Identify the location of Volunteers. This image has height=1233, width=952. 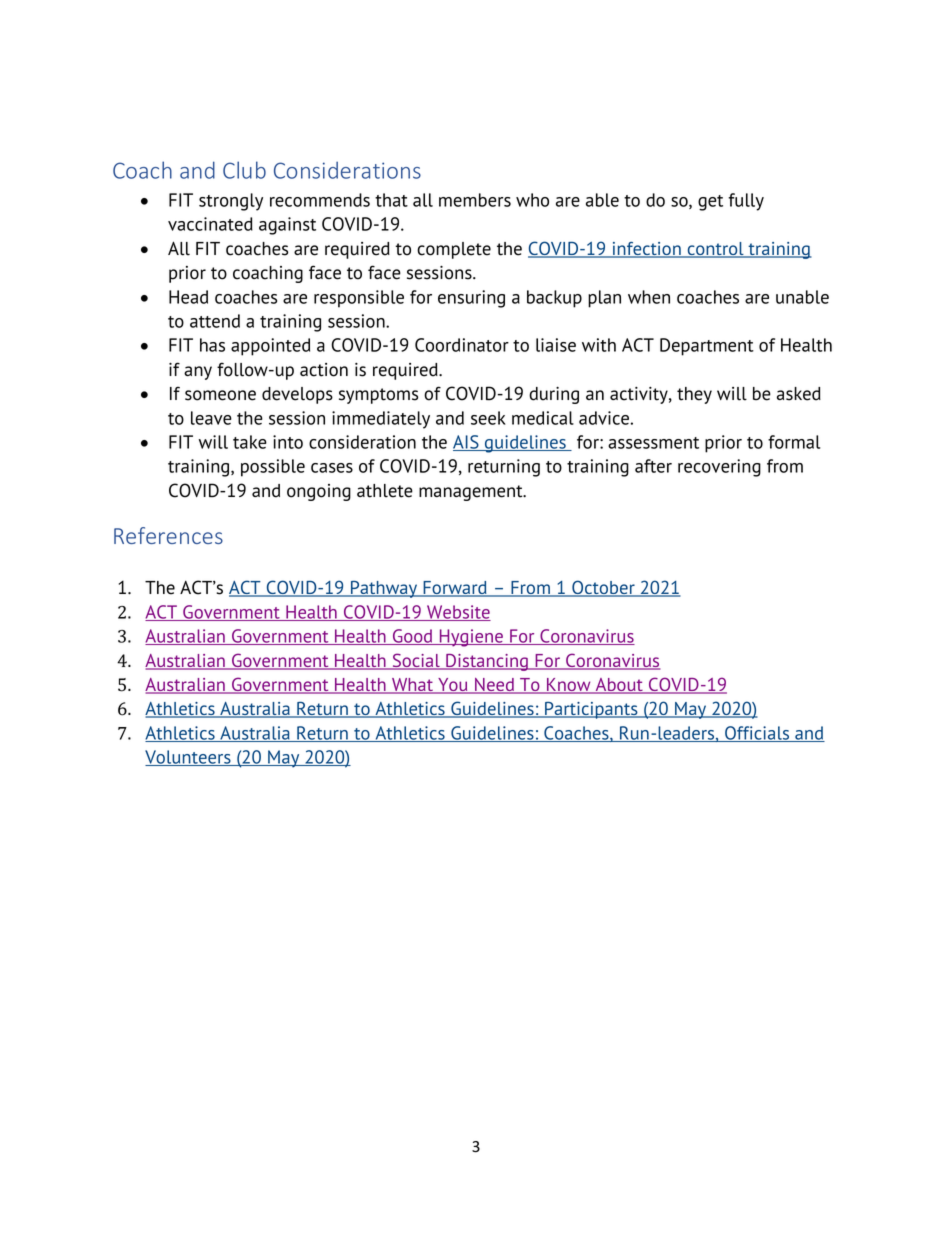
(189, 758).
